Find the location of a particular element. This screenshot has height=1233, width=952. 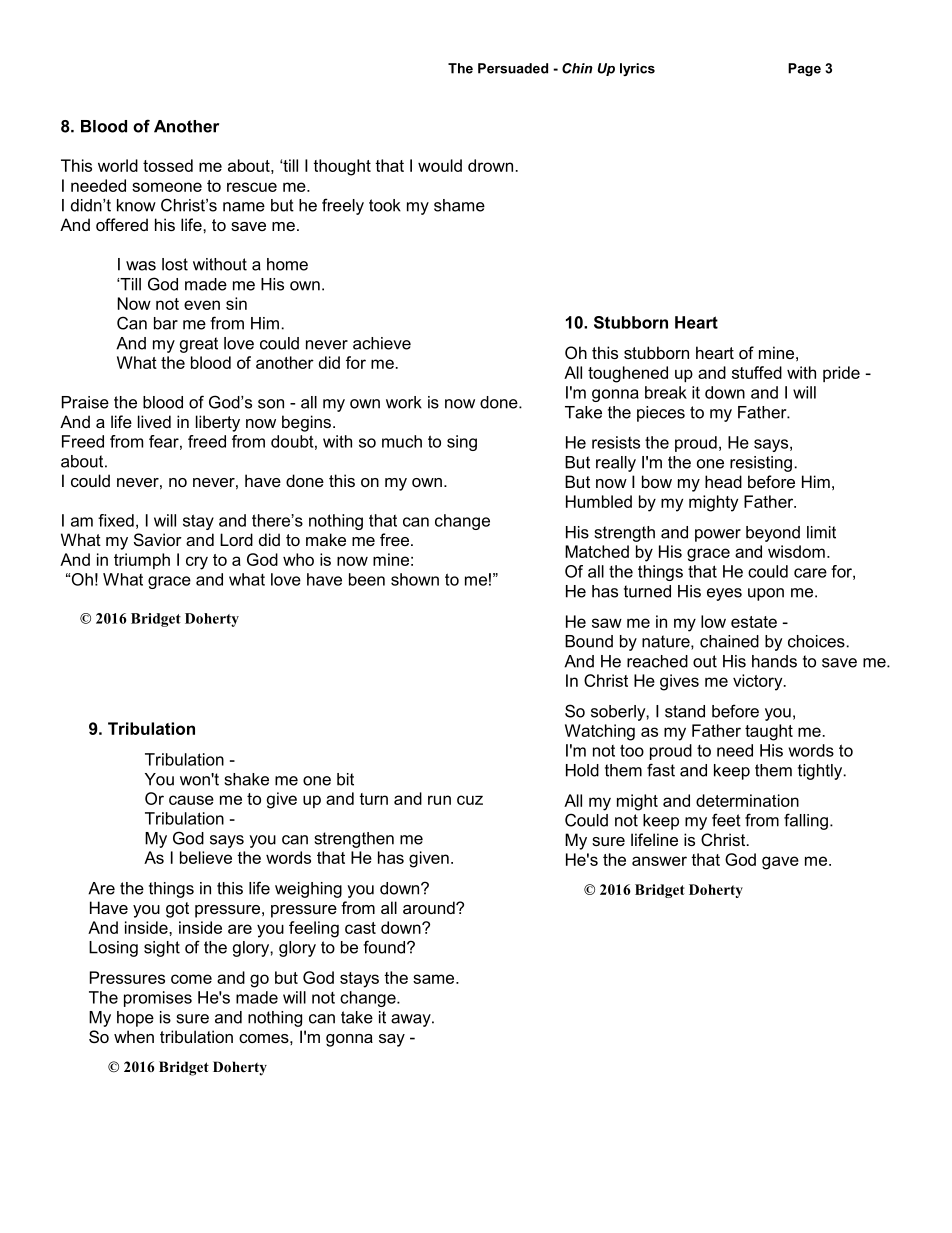

tossed is located at coordinates (168, 165).
